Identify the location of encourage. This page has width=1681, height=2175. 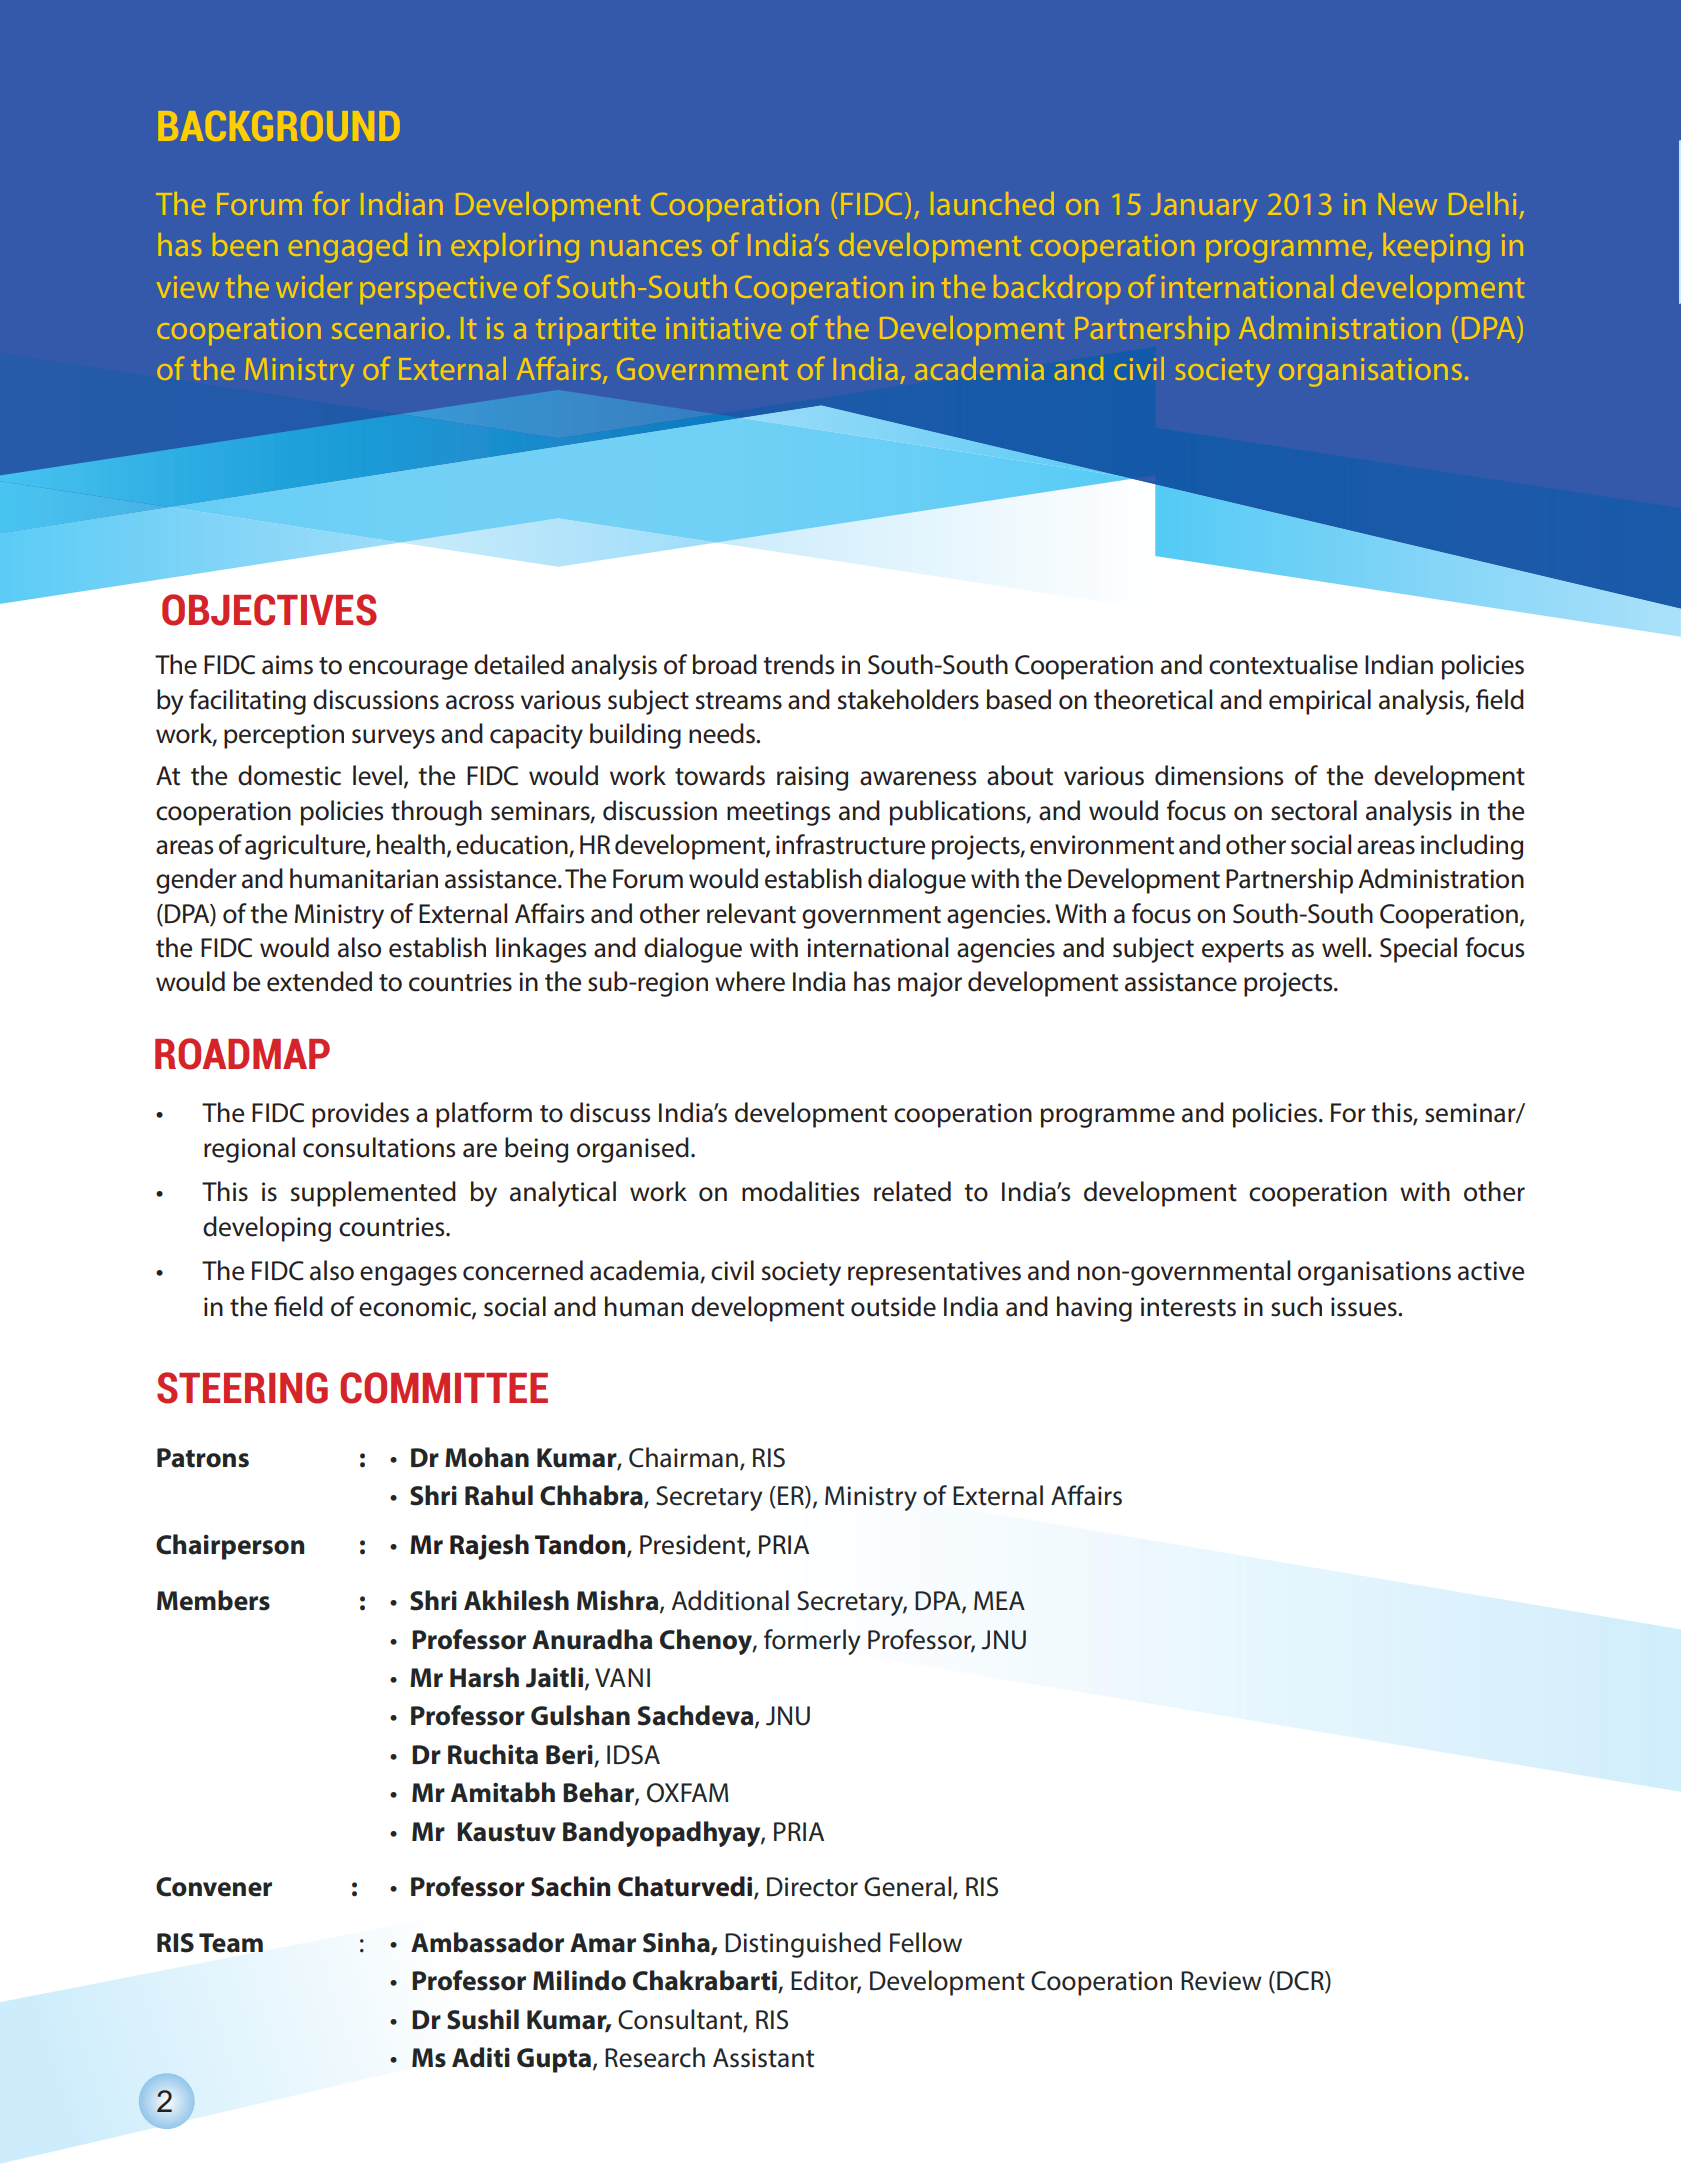
(408, 670).
